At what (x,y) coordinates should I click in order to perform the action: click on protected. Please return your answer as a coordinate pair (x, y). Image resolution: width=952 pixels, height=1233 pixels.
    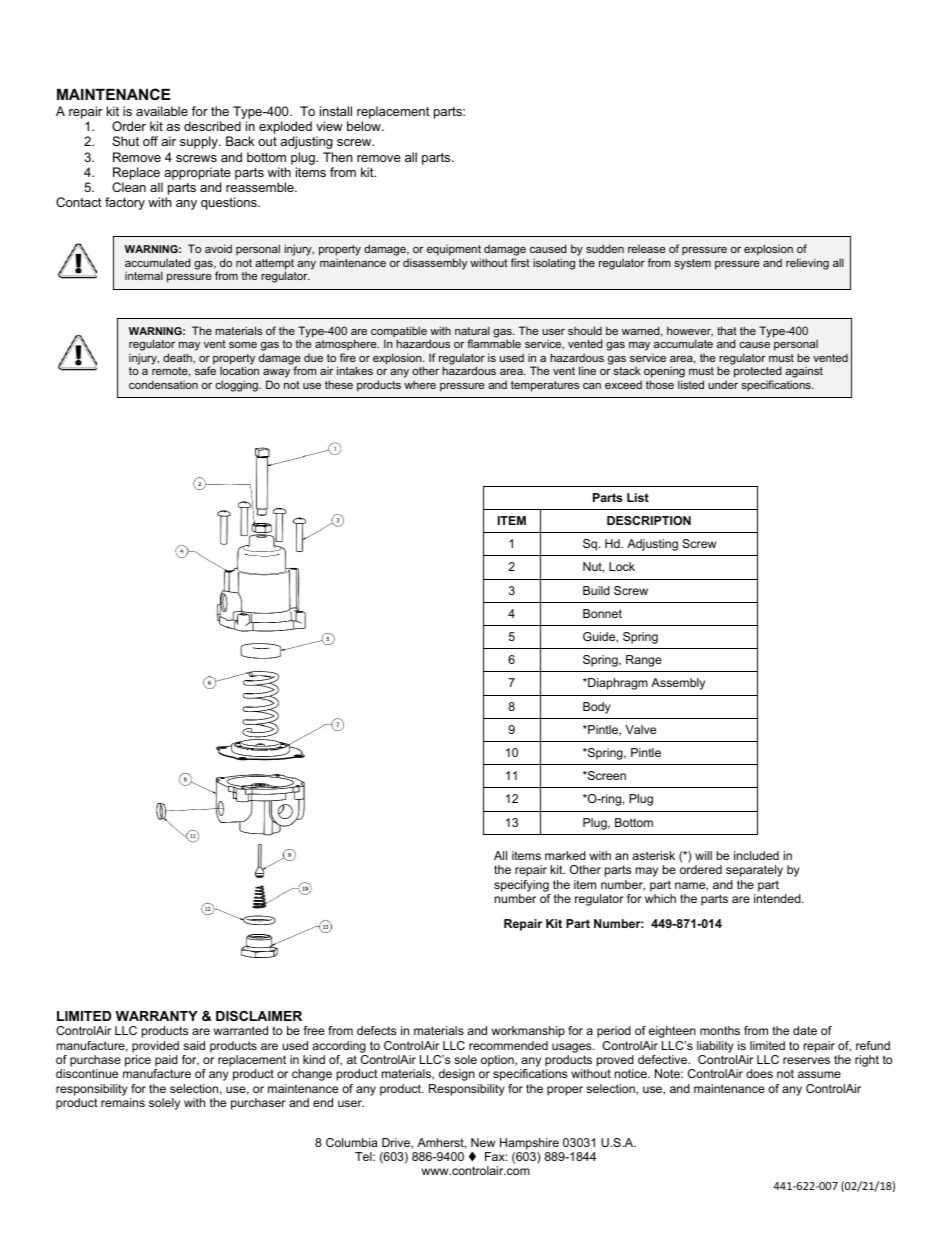
    Looking at the image, I should click on (757, 372).
